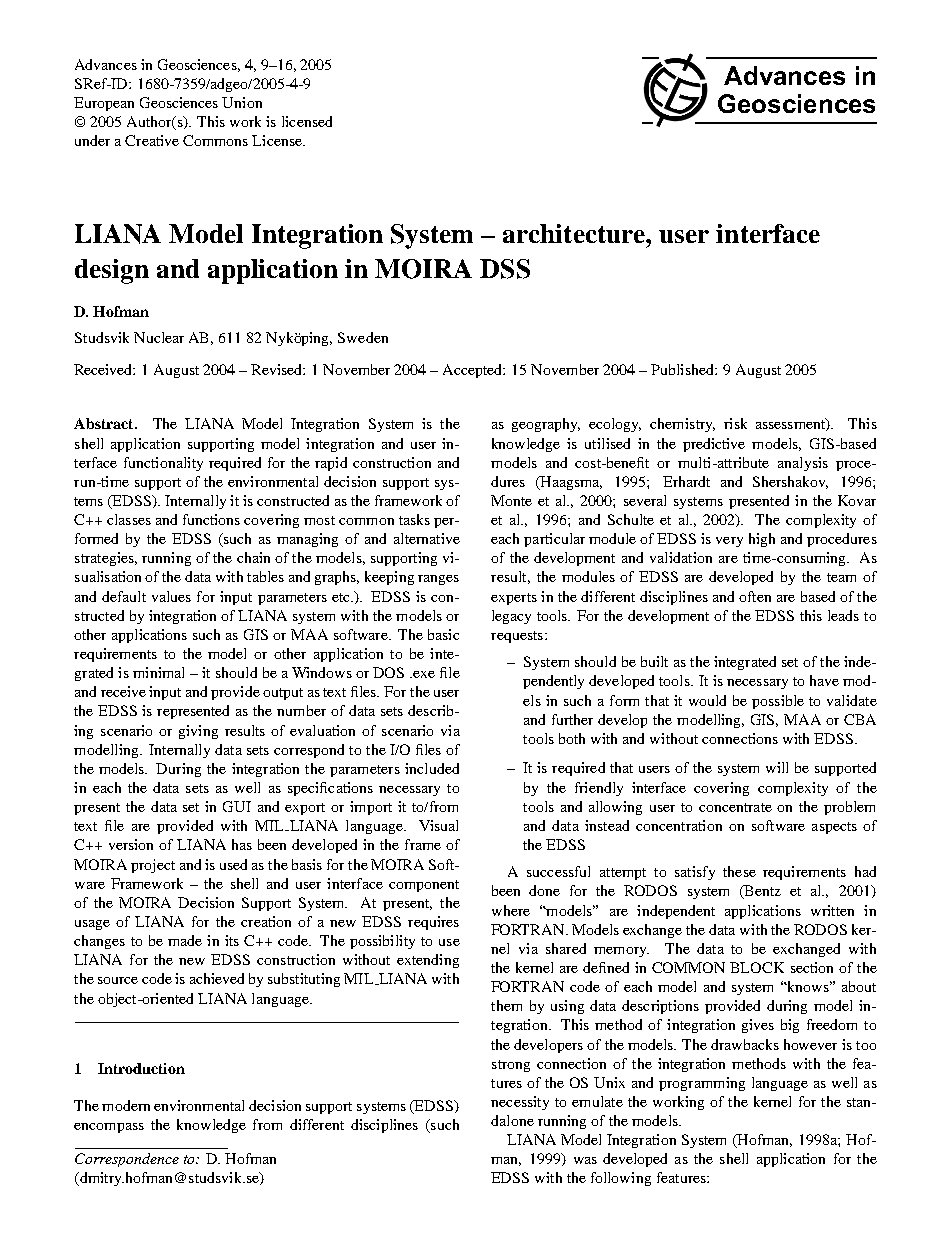  I want to click on basic, so click(443, 634).
